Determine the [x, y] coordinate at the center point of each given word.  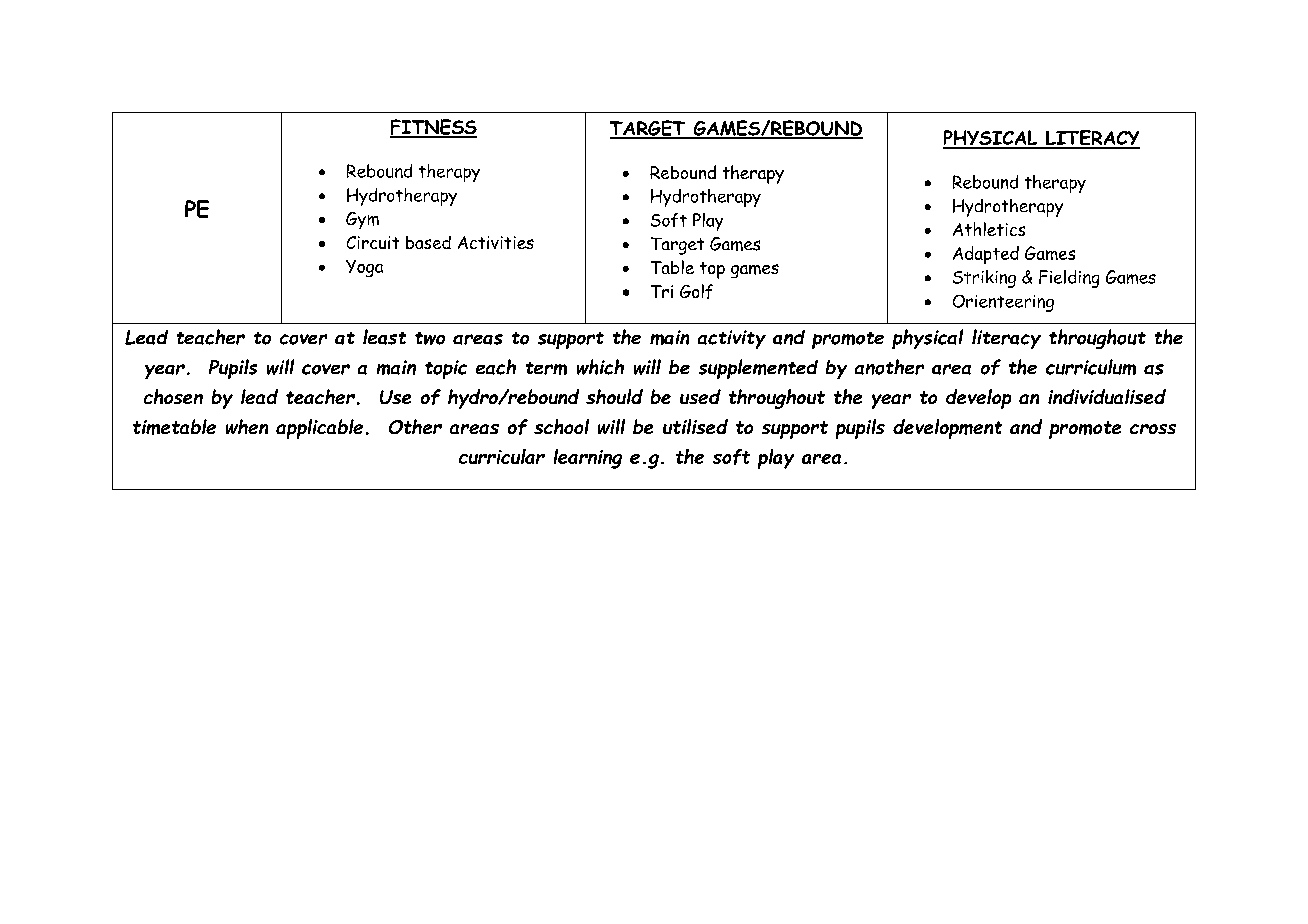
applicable [319, 429]
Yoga [364, 268]
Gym [362, 220]
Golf [696, 291]
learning [588, 459]
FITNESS [433, 128]
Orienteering [1003, 303]
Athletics [989, 229]
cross [1153, 429]
